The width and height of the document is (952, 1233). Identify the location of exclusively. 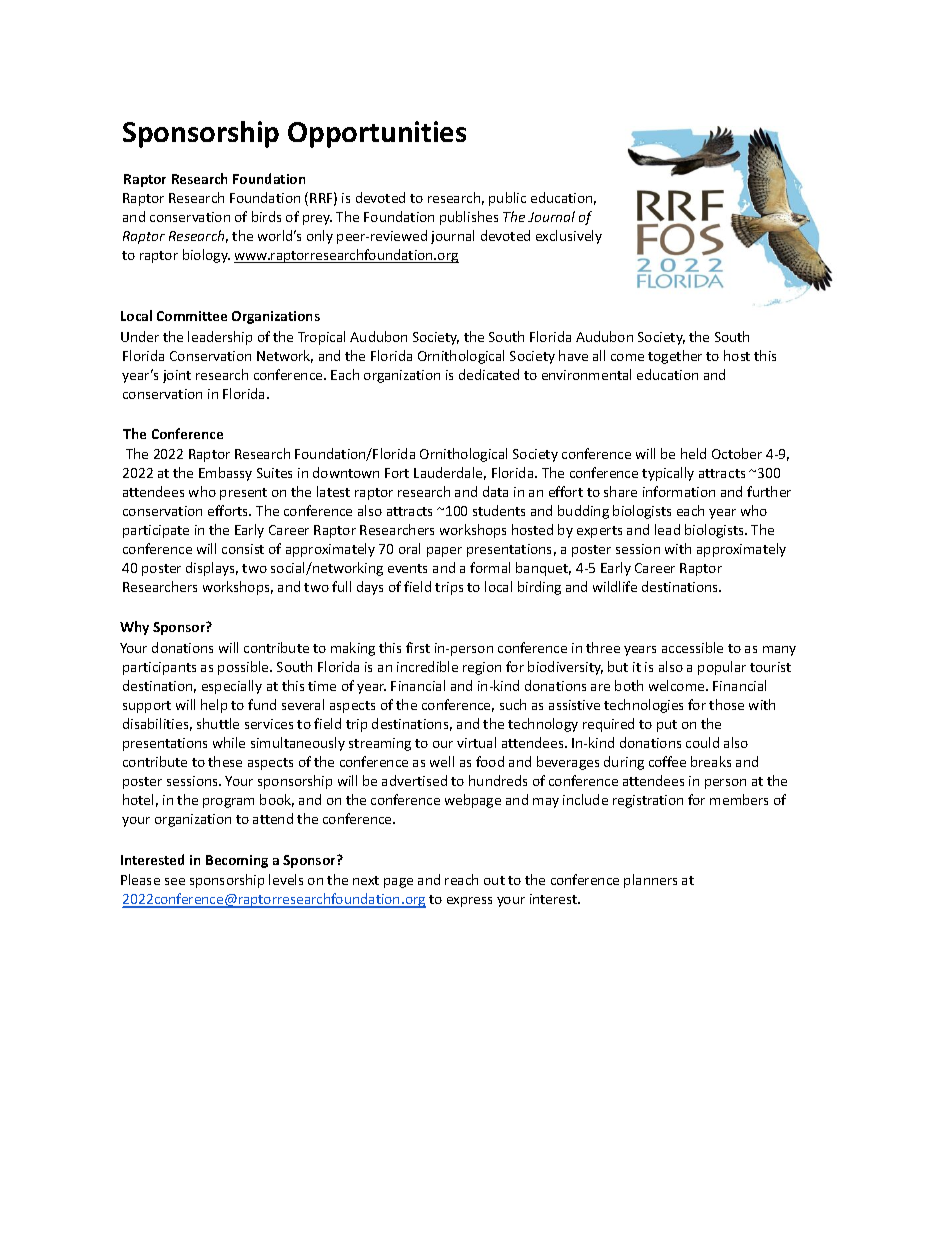
(569, 237).
